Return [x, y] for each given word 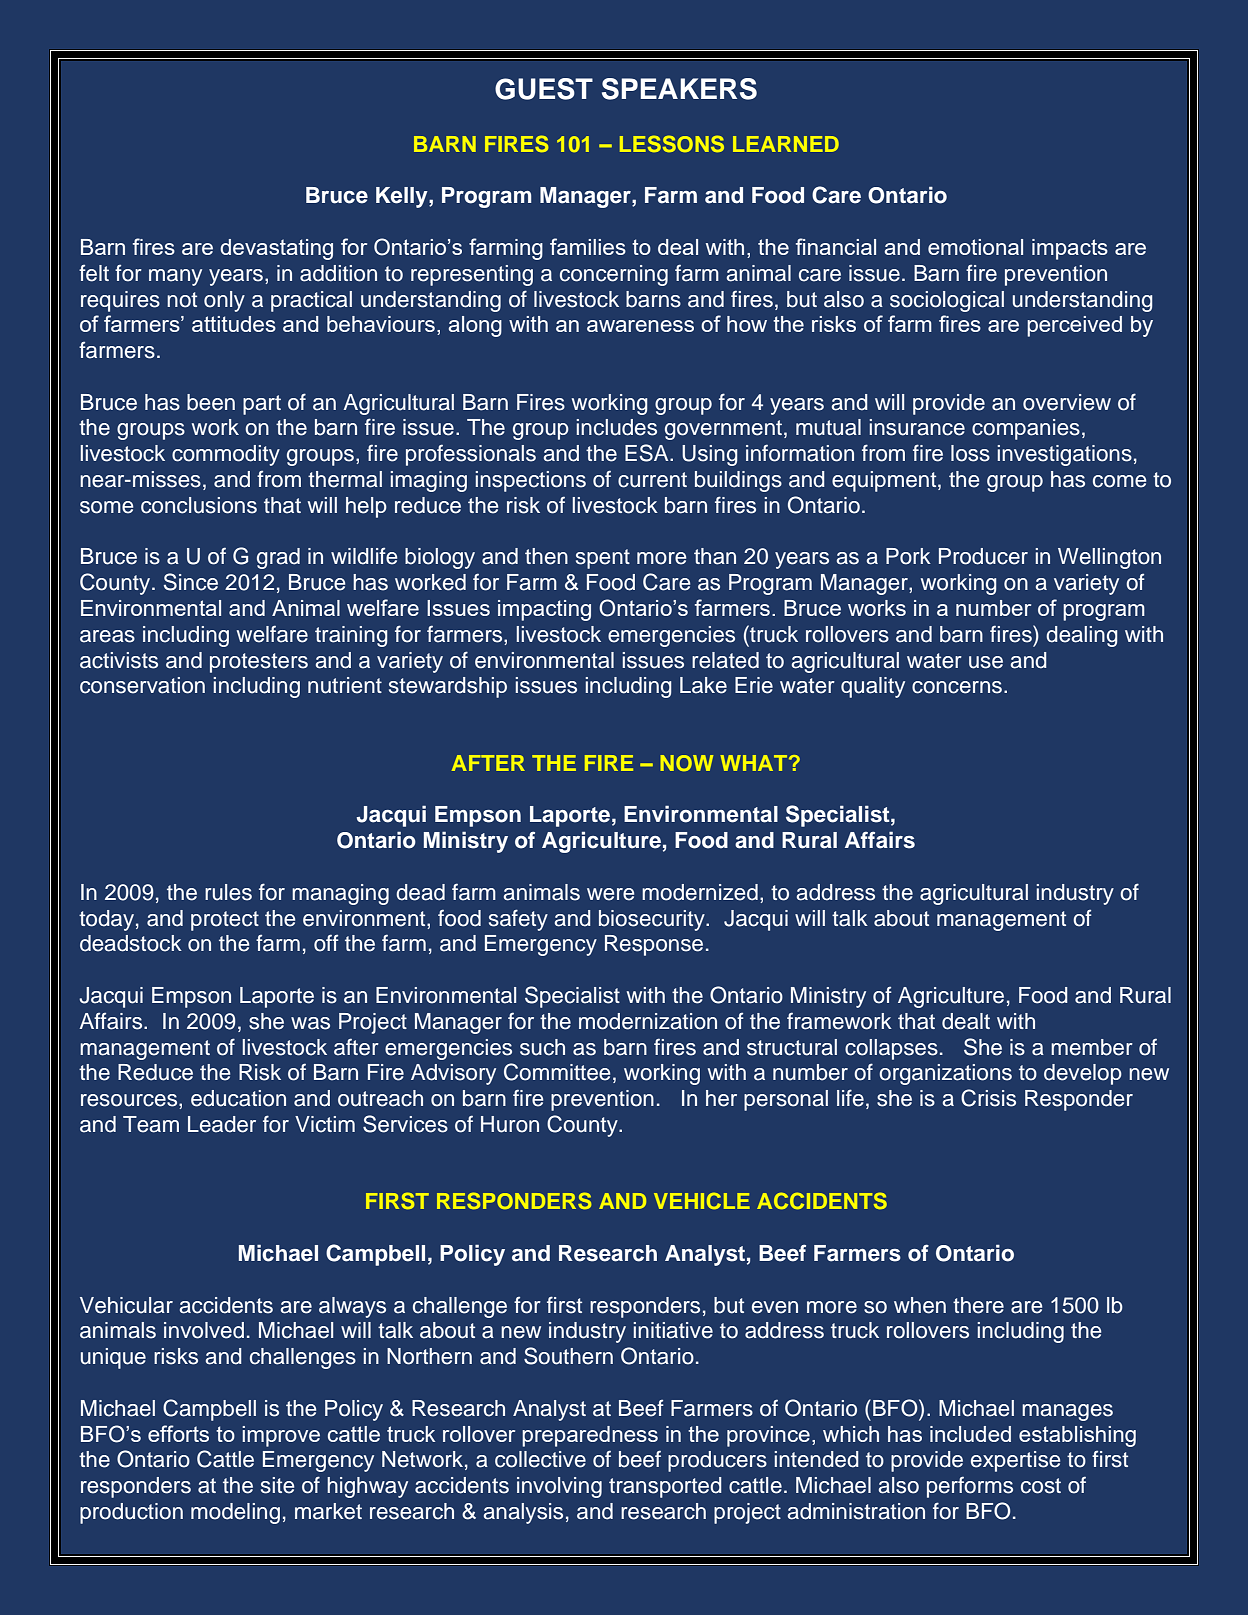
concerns [957, 687]
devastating [276, 249]
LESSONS [672, 143]
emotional [975, 247]
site [277, 1485]
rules [228, 892]
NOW [686, 763]
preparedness [590, 1436]
